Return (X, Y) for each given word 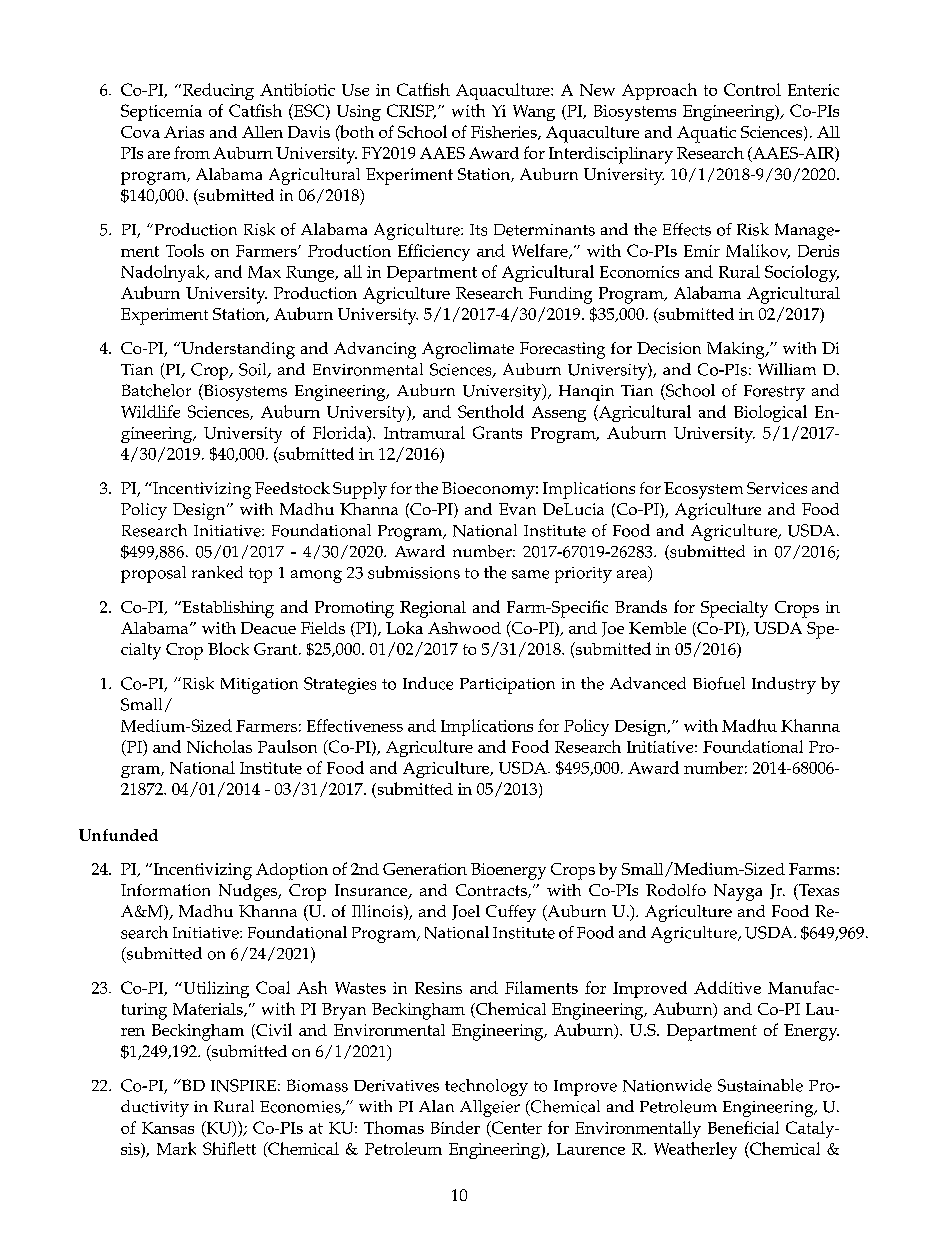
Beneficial (743, 1127)
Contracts (492, 891)
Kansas (168, 1128)
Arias (184, 132)
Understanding (237, 350)
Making (737, 350)
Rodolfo (676, 890)
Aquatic (706, 134)
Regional (433, 609)
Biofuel (719, 683)
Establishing (227, 609)
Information (165, 890)
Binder (455, 1127)
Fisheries (505, 133)
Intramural (424, 432)
